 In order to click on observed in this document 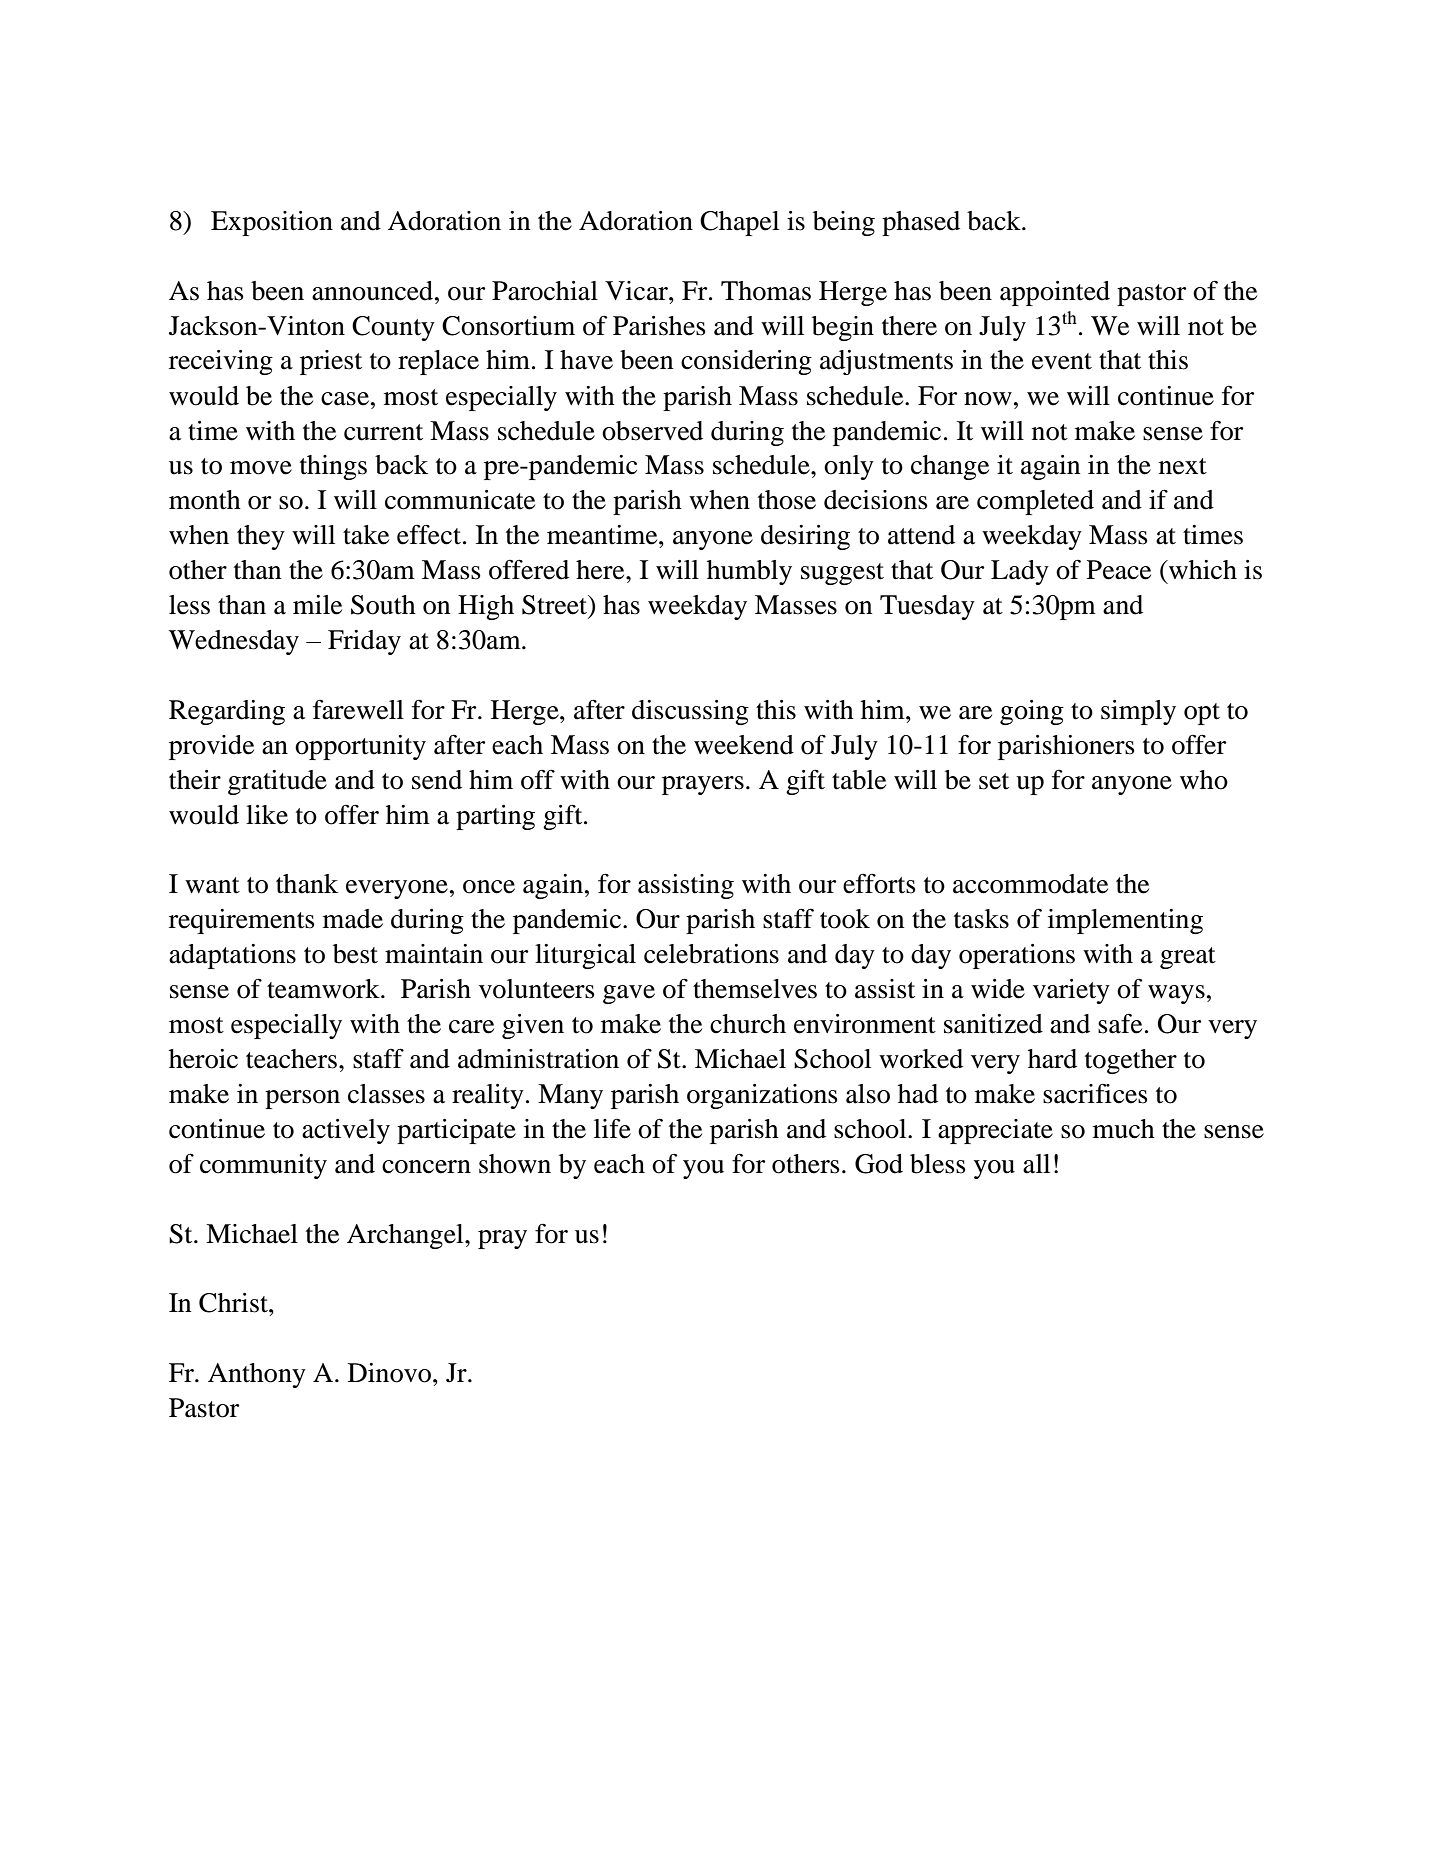, I will do `click(652, 431)`.
